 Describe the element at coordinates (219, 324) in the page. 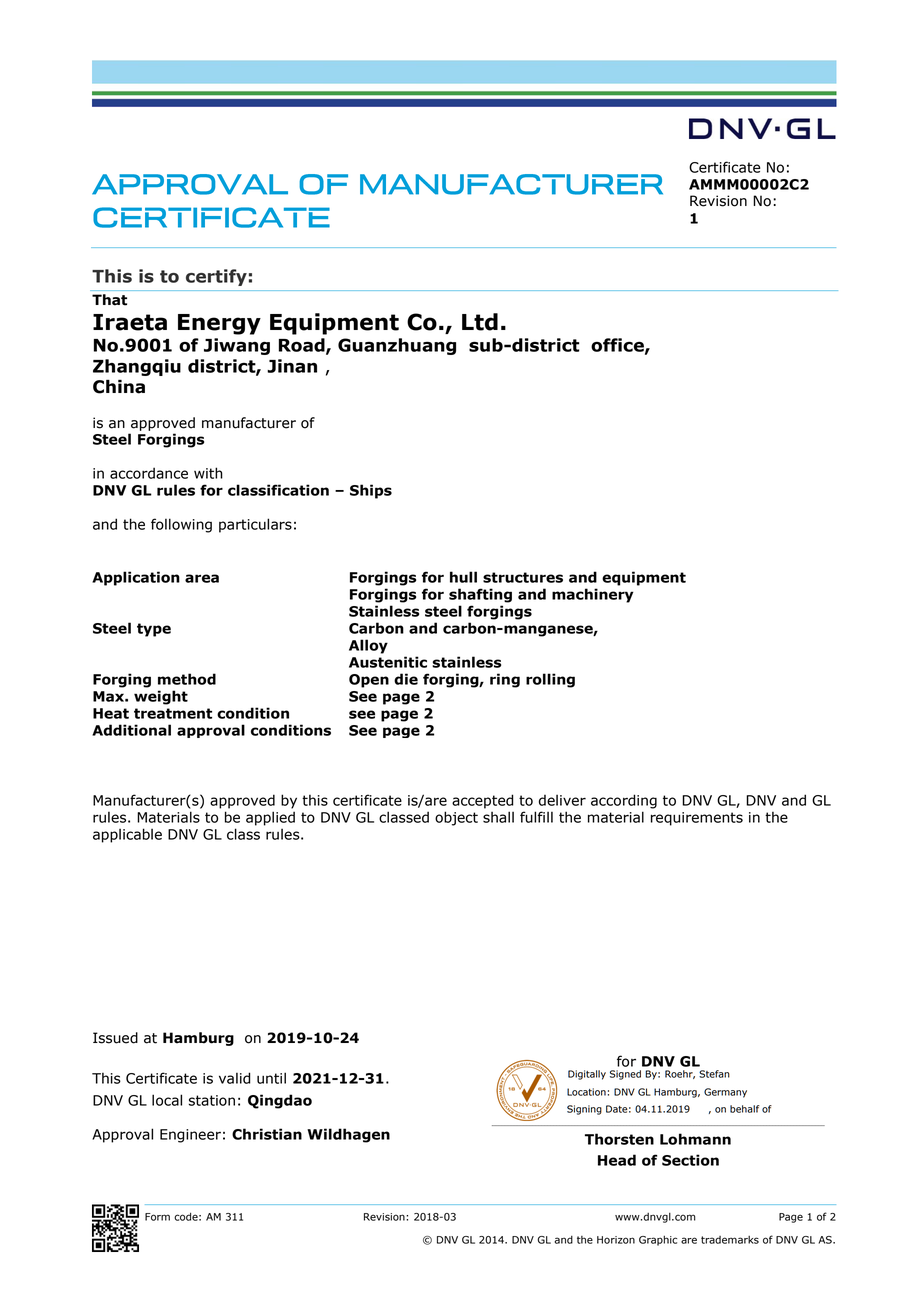

I see `Energy` at that location.
